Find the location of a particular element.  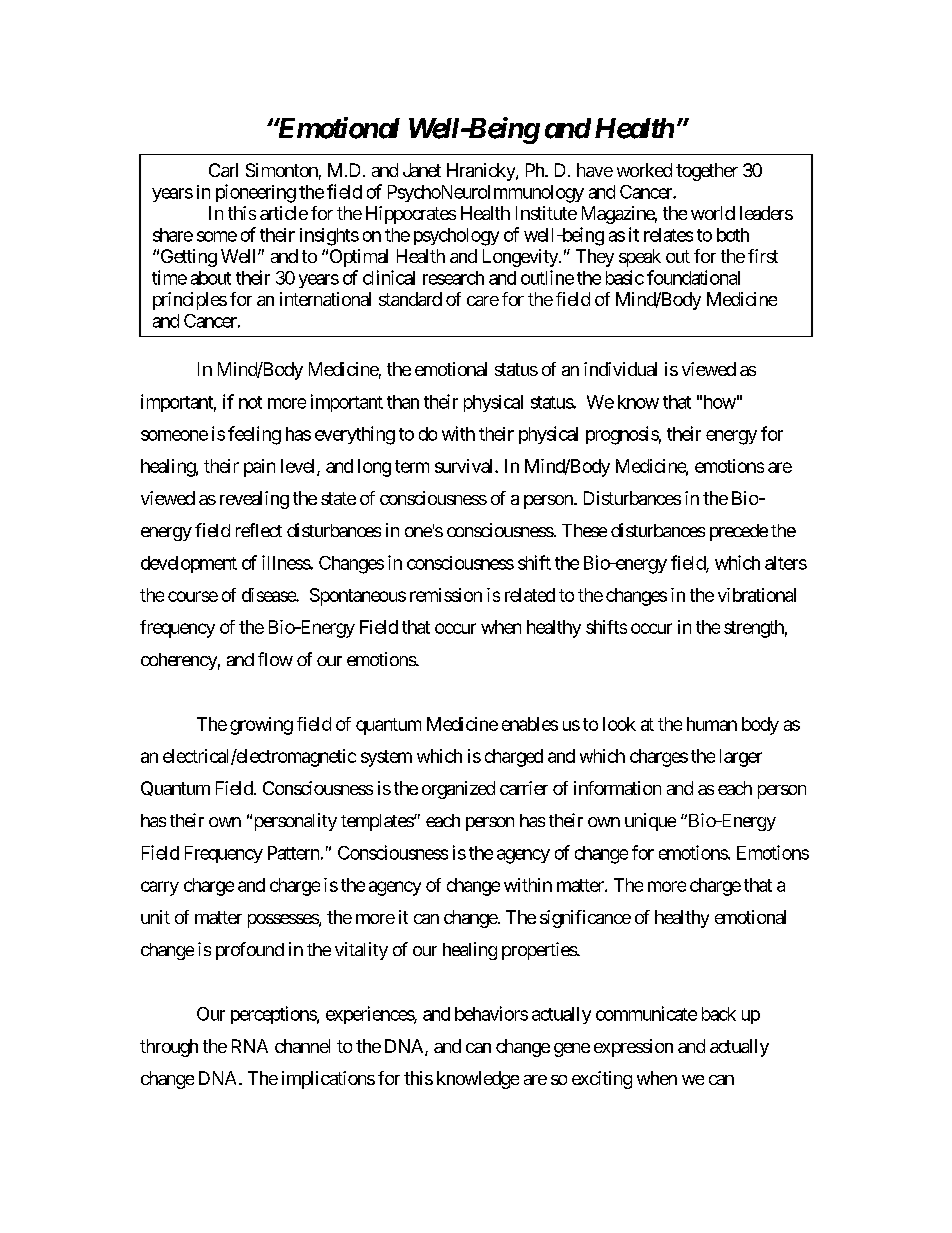

disease is located at coordinates (269, 595).
